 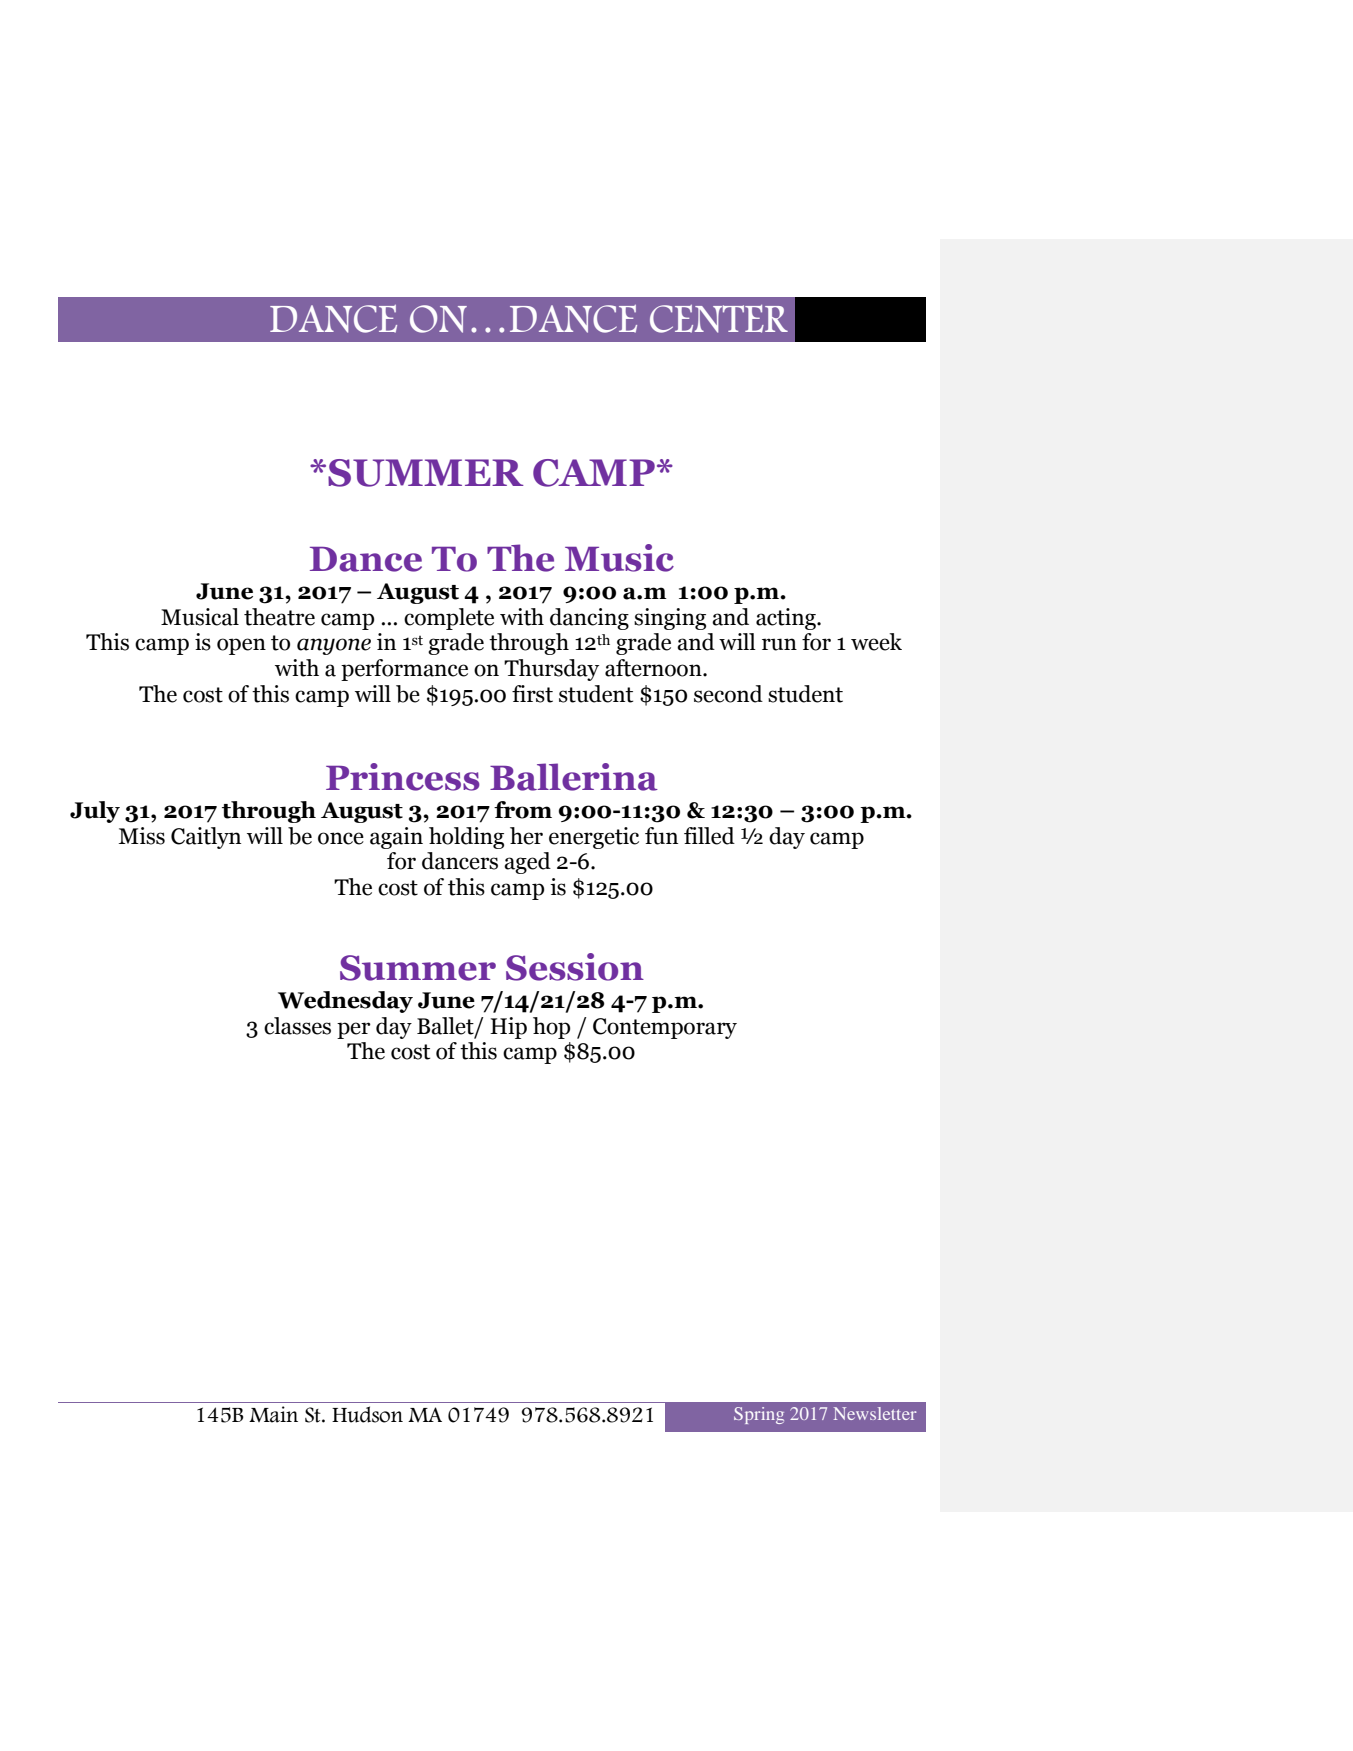 I want to click on filled, so click(x=709, y=836).
